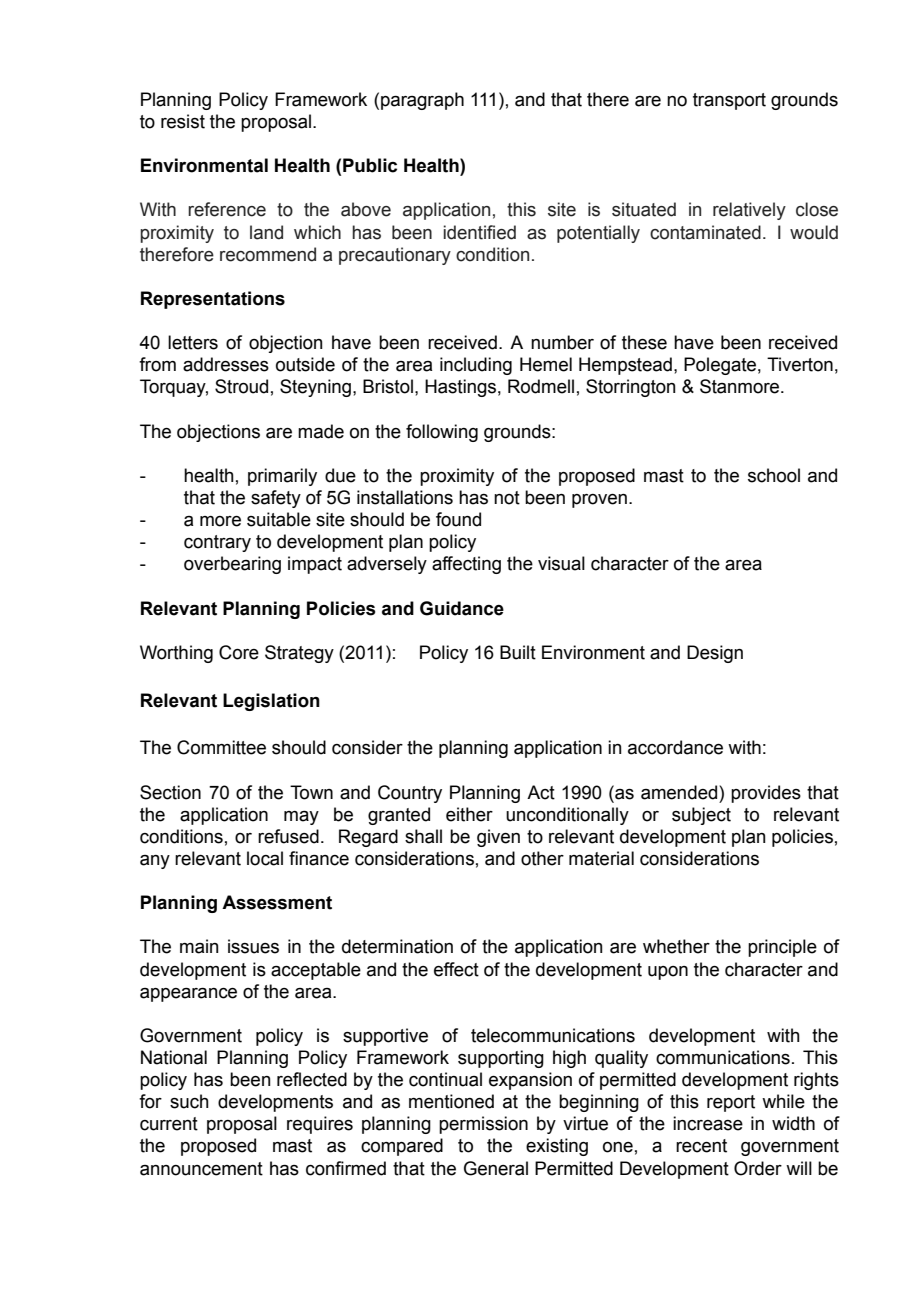 This screenshot has width=924, height=1307. Describe the element at coordinates (183, 121) in the screenshot. I see `resist` at that location.
